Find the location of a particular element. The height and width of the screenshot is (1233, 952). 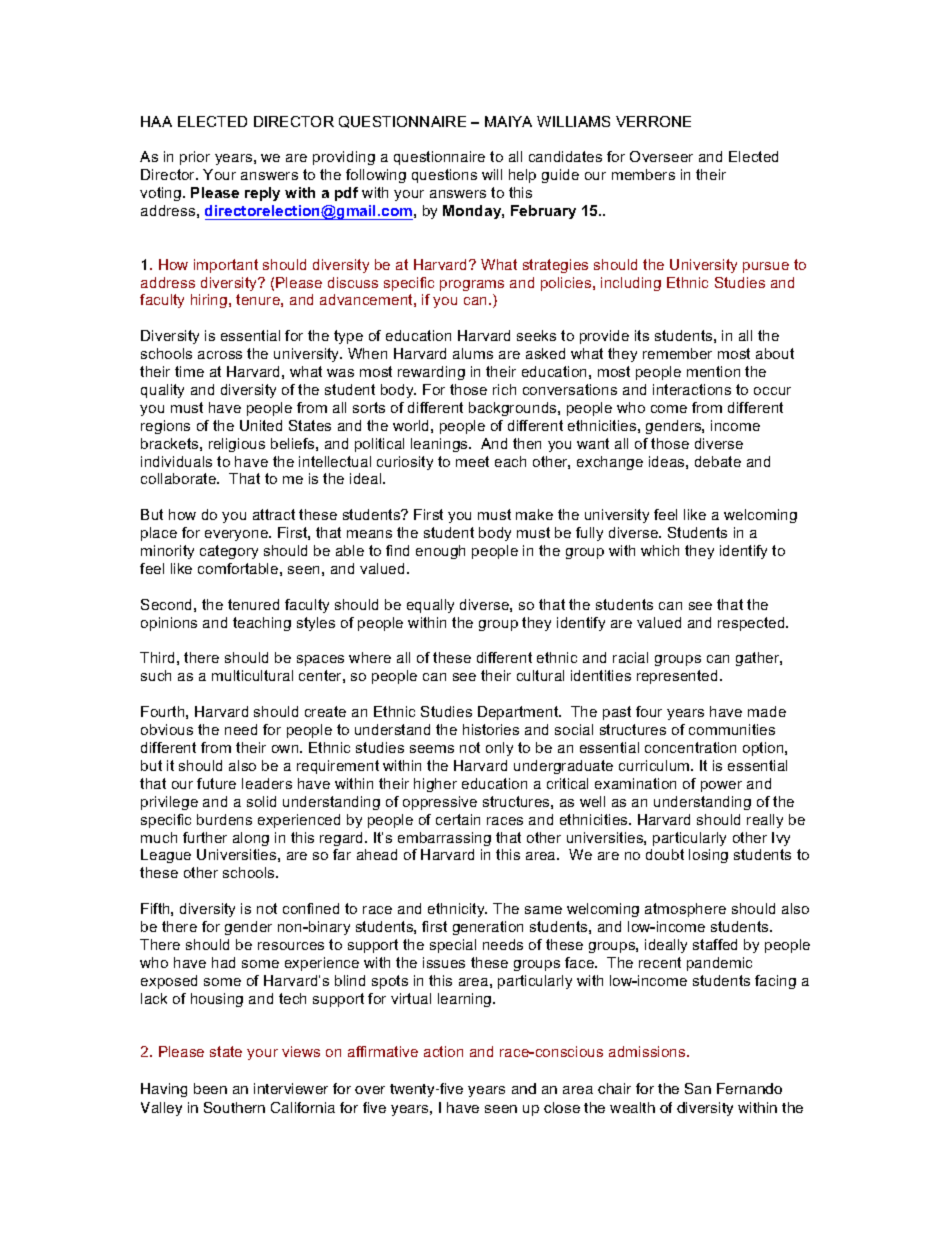

members is located at coordinates (643, 174).
